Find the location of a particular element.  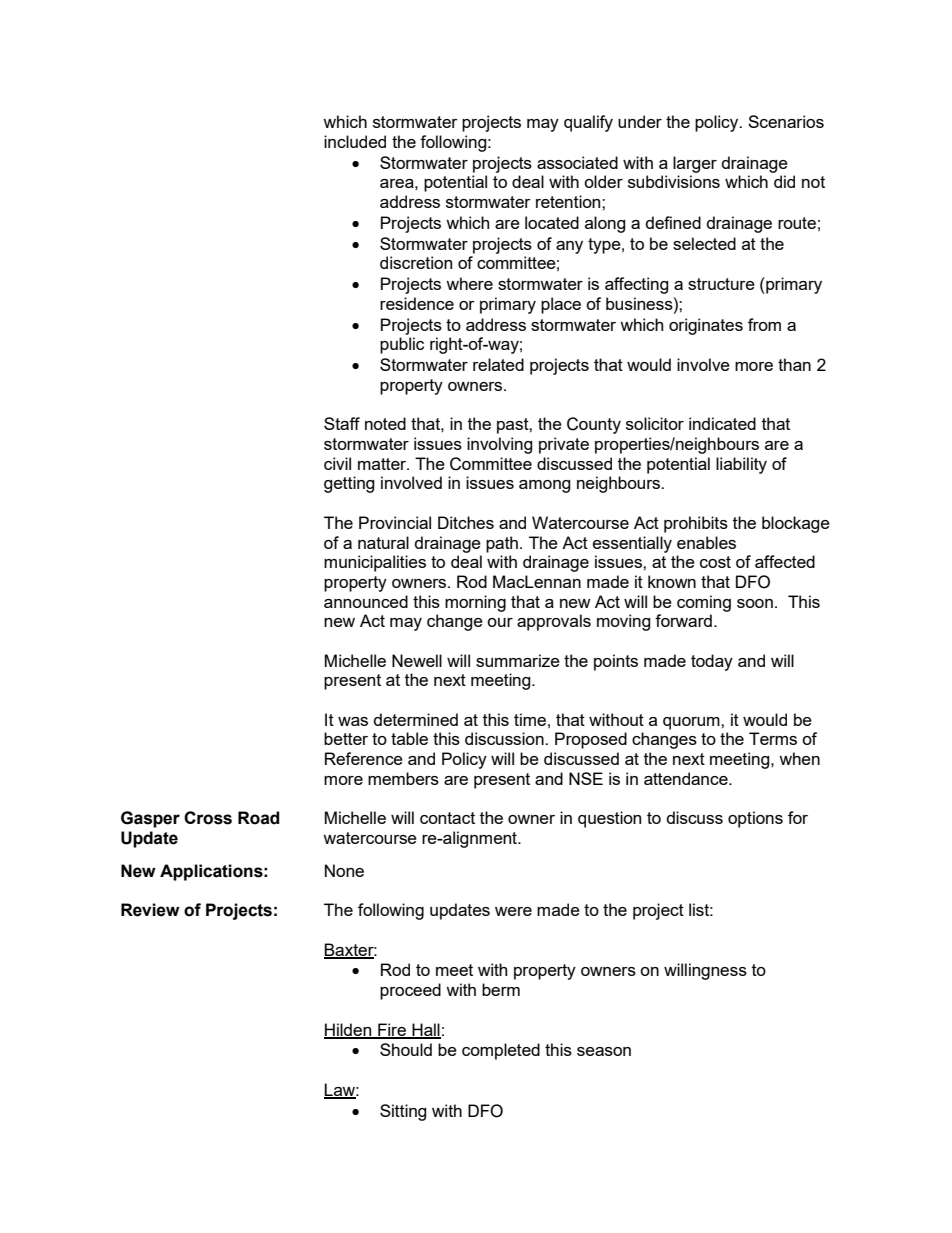

larger is located at coordinates (695, 164).
